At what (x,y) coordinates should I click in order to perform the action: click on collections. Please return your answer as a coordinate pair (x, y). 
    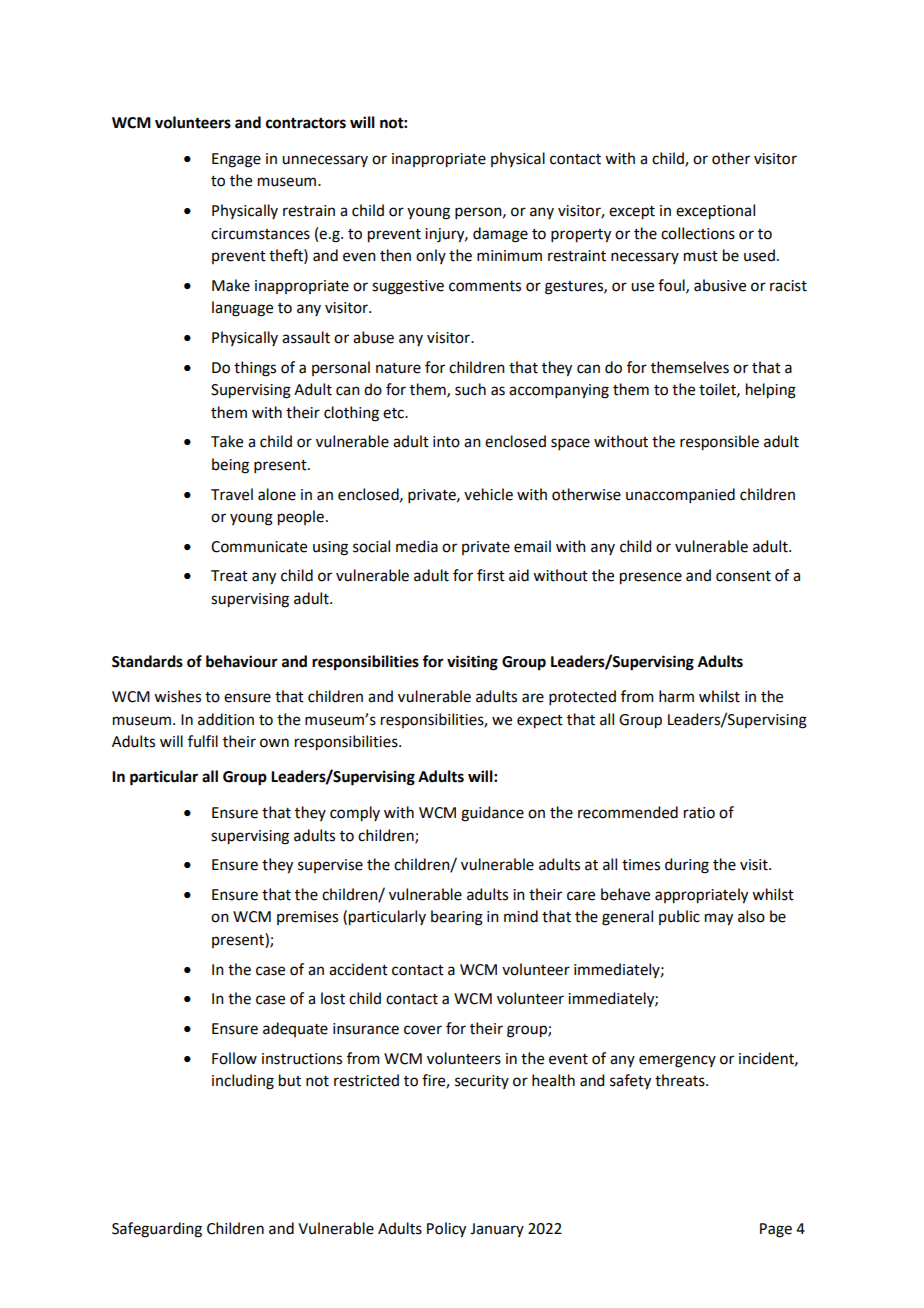
    Looking at the image, I should click on (698, 233).
